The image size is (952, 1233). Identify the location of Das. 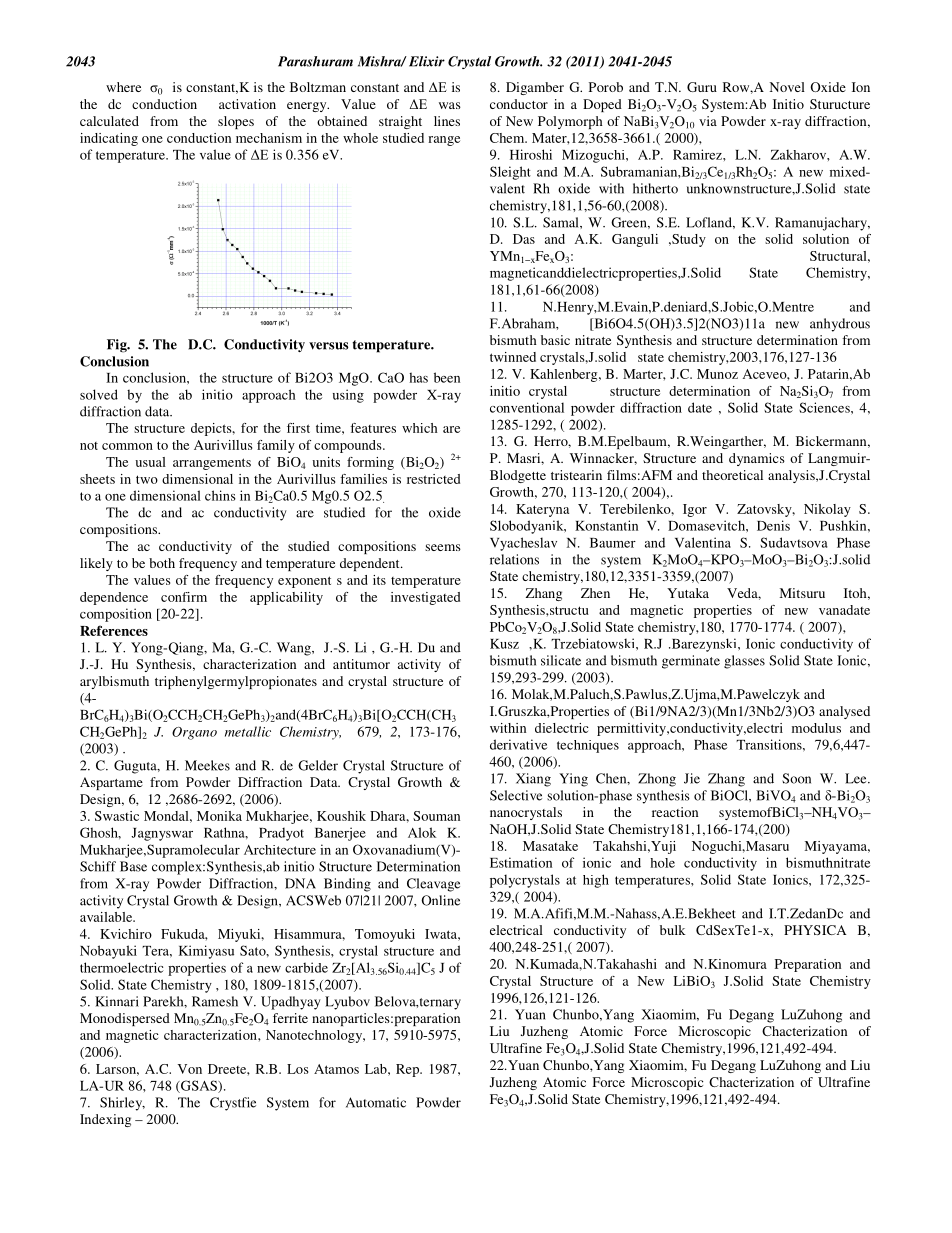
(524, 239).
